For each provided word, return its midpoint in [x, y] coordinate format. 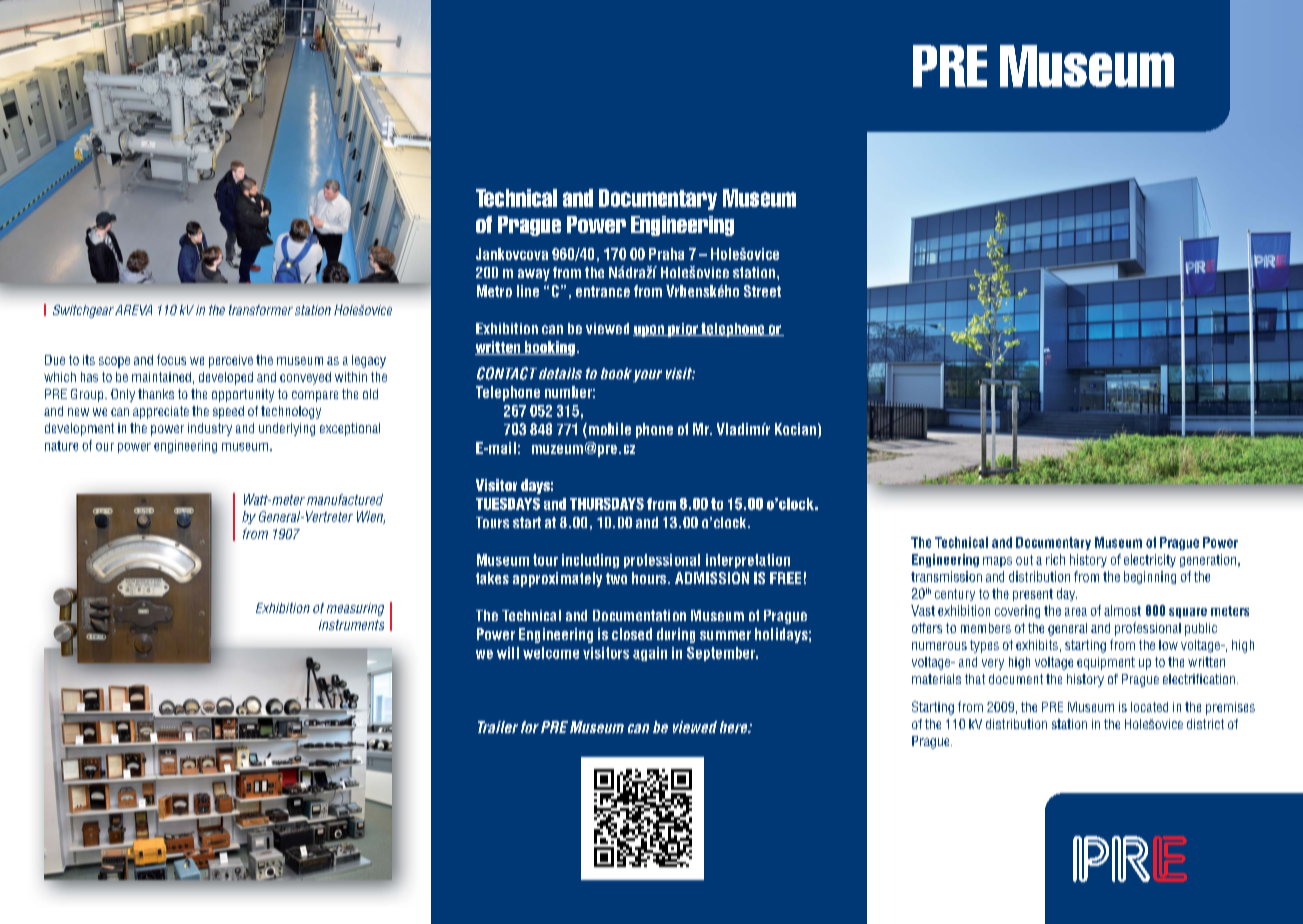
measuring [355, 609]
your [647, 376]
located [1149, 707]
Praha [666, 254]
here [735, 727]
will [508, 653]
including [590, 561]
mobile [608, 430]
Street [762, 291]
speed [228, 412]
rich [1055, 559]
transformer [261, 310]
